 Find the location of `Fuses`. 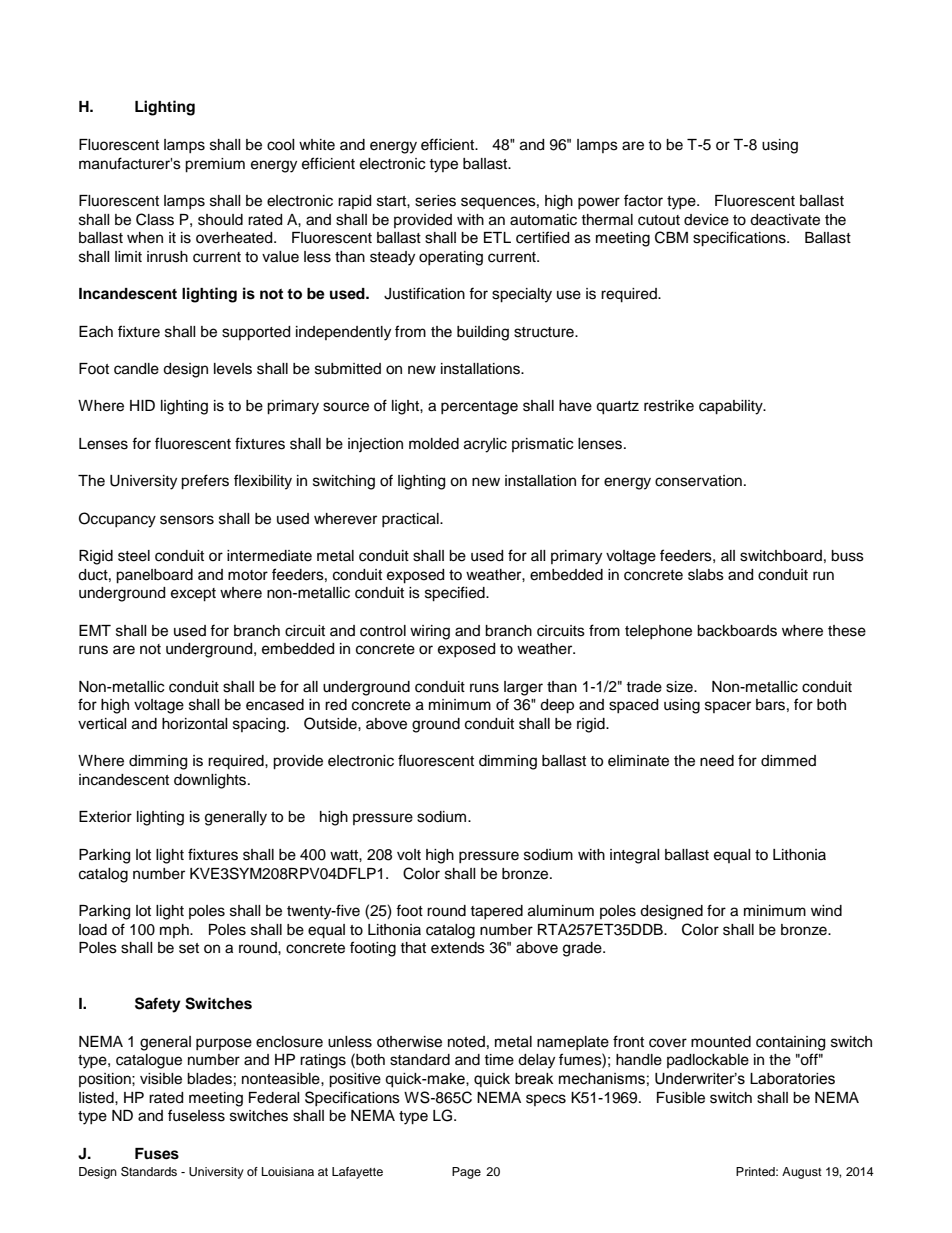

Fuses is located at coordinates (157, 1154).
